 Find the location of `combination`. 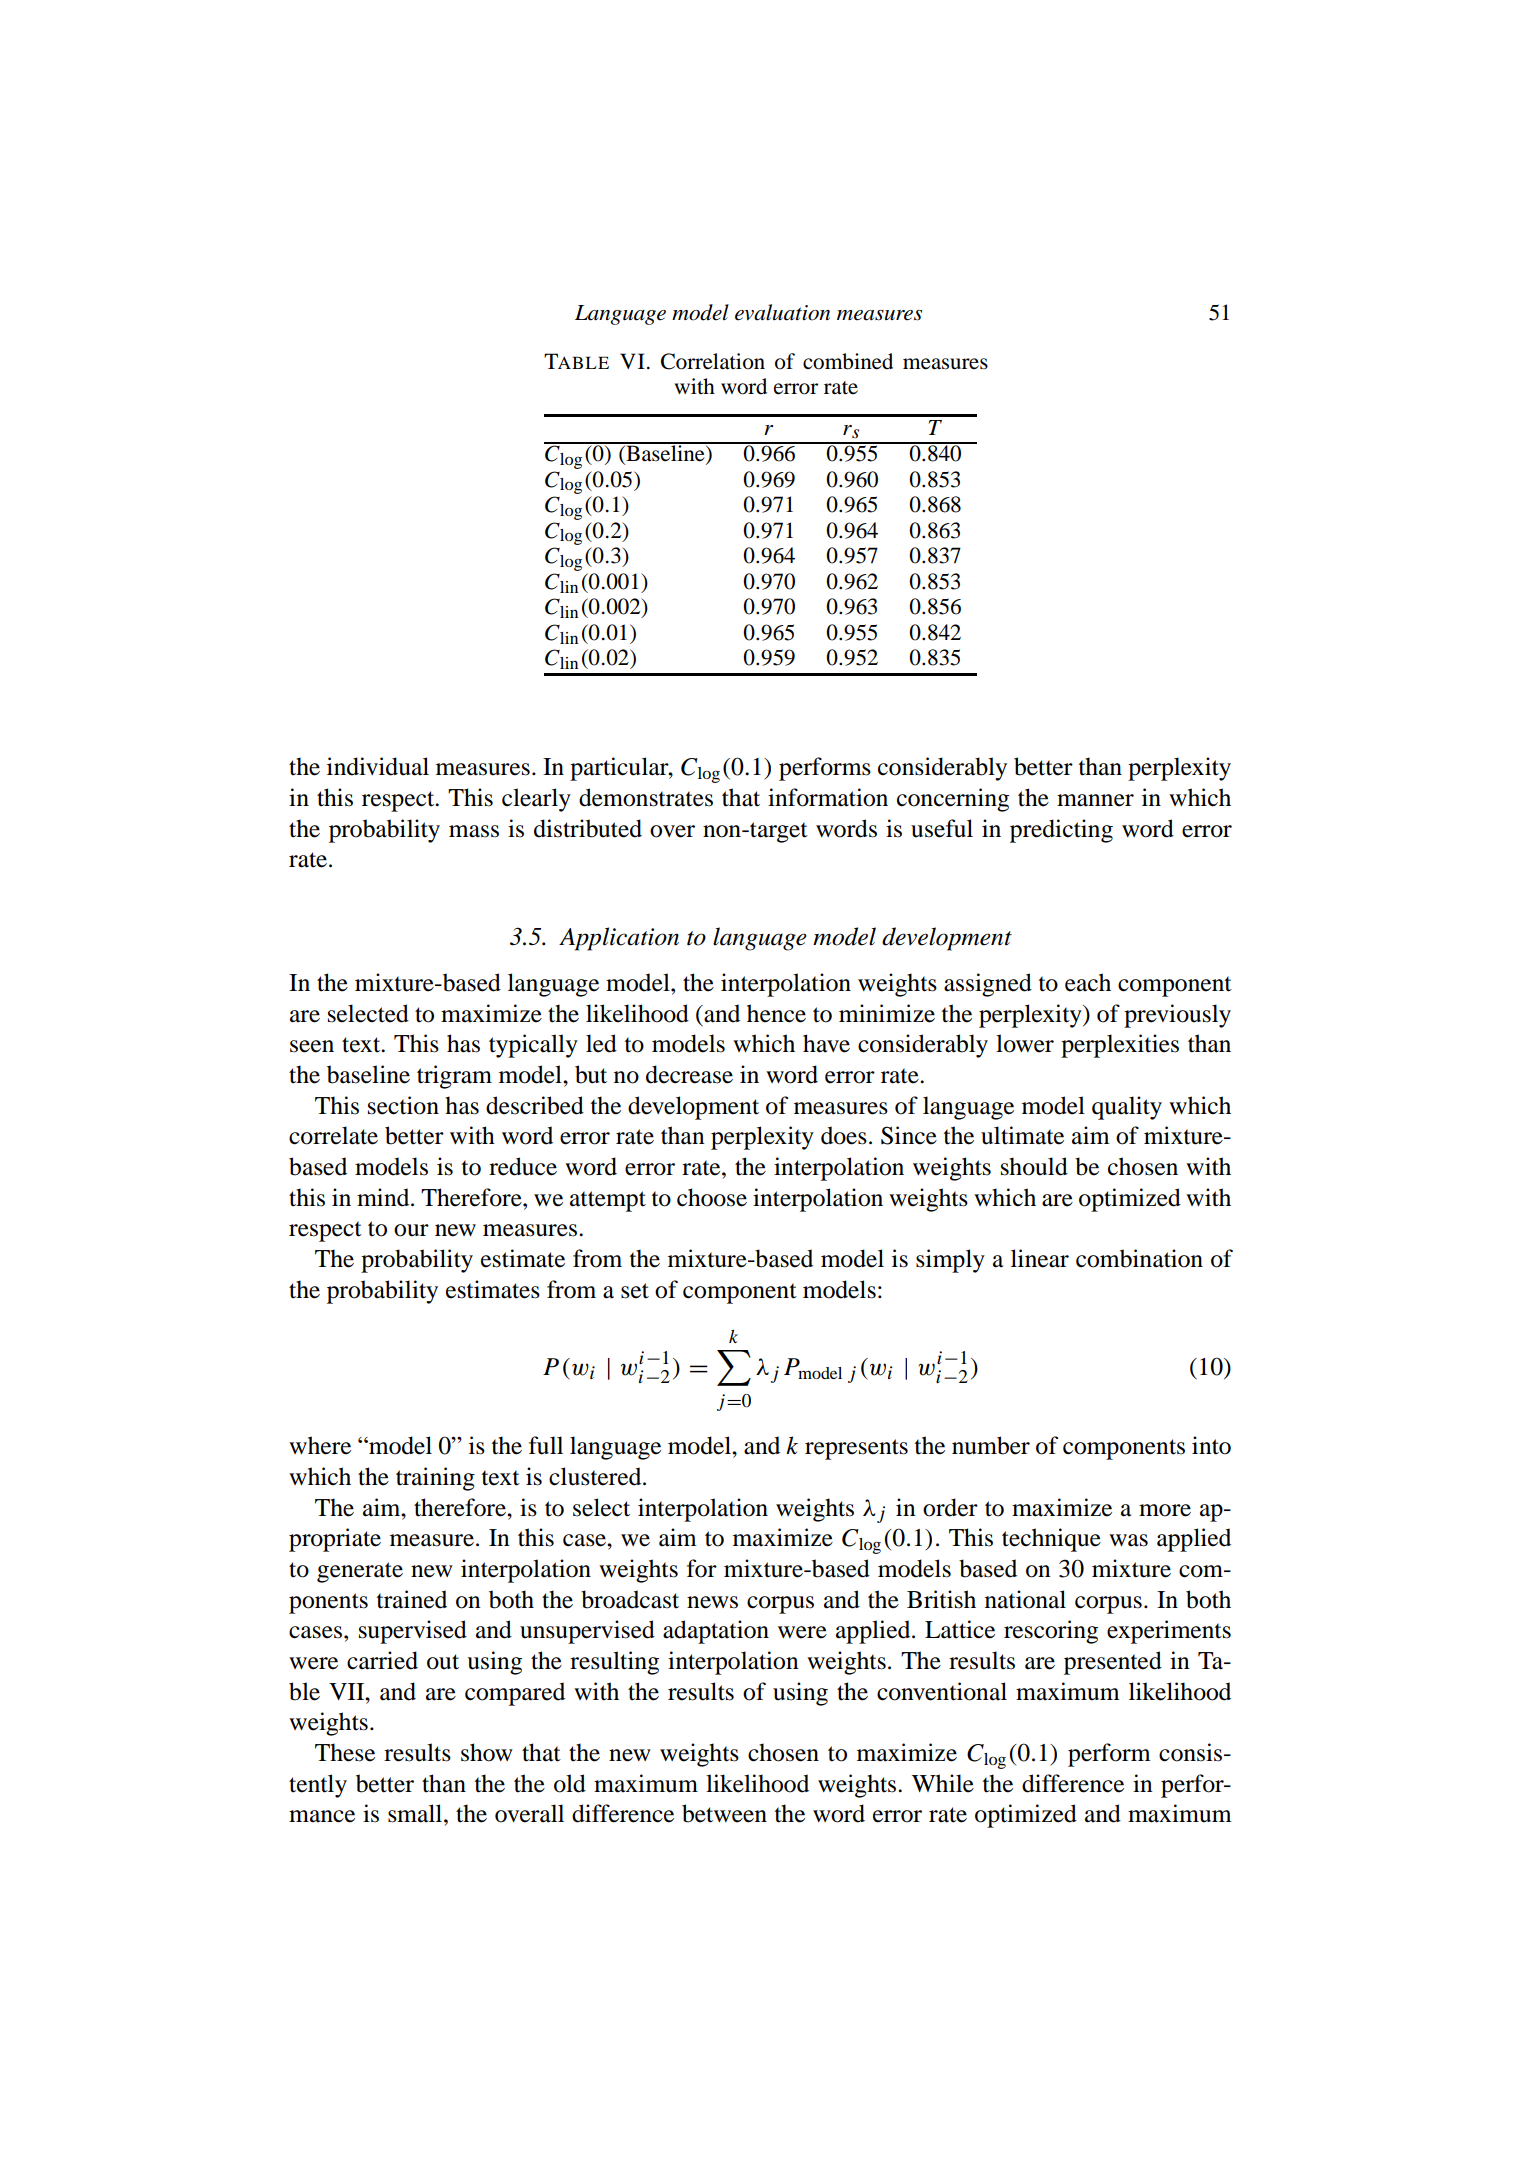

combination is located at coordinates (1139, 1258).
